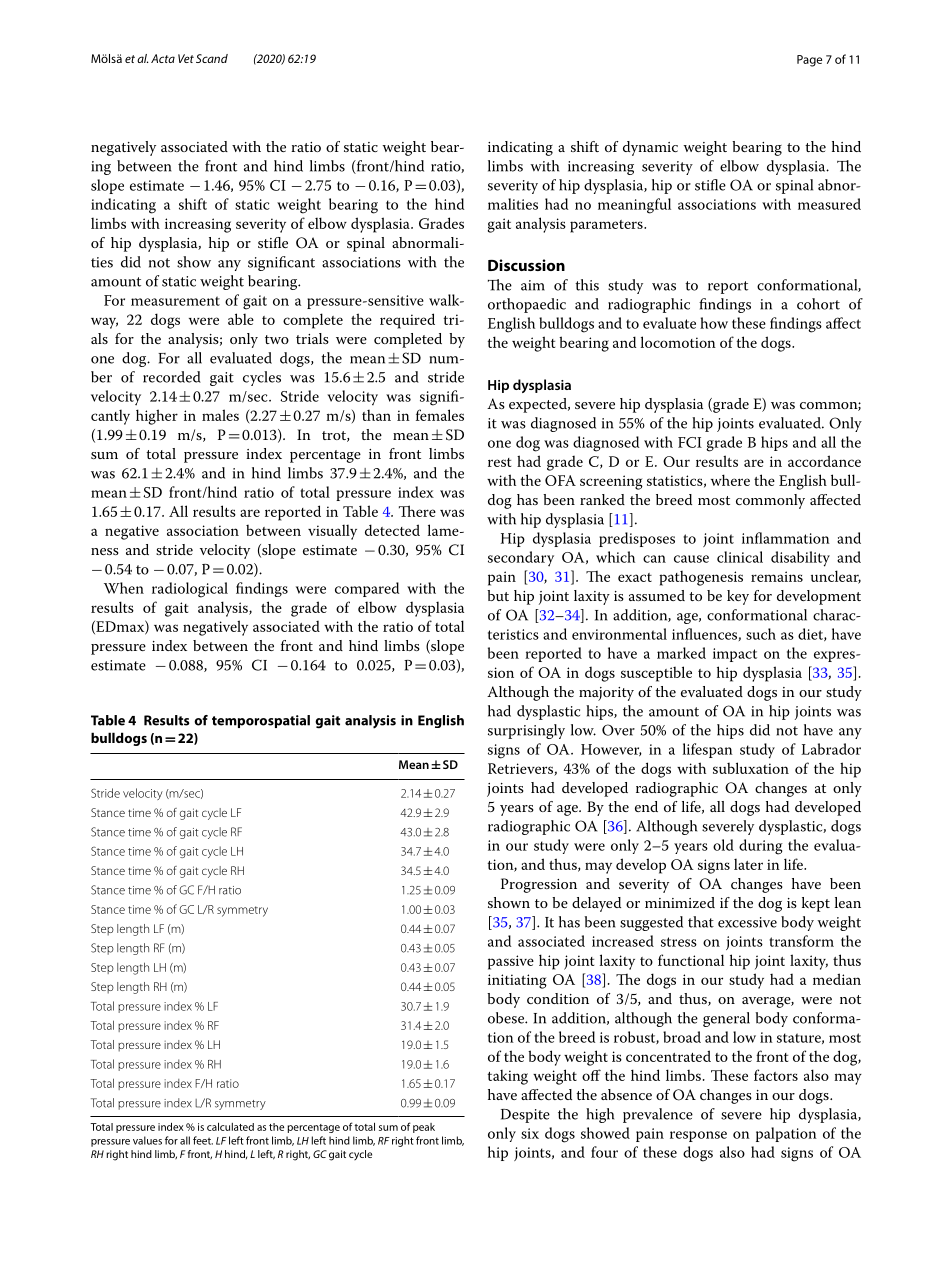  What do you see at coordinates (776, 1075) in the screenshot?
I see `factors` at bounding box center [776, 1075].
